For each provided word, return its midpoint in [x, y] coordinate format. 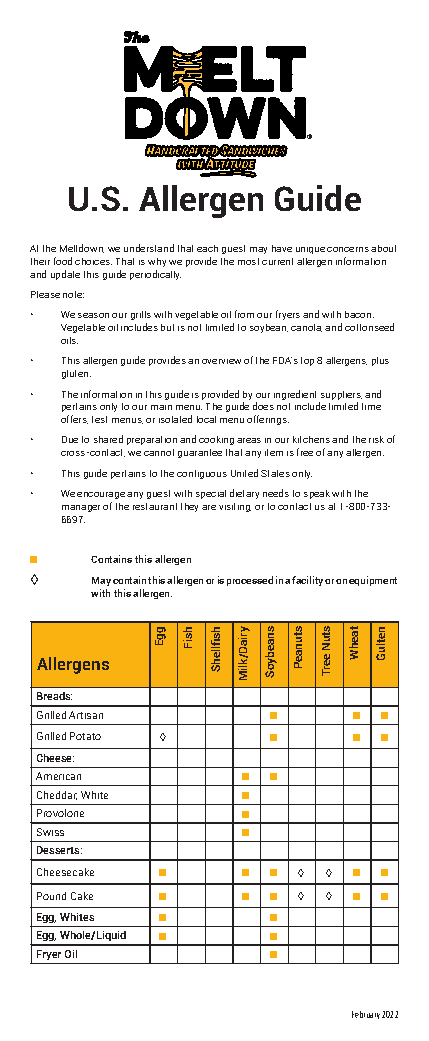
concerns [348, 249]
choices [93, 261]
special [211, 494]
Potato [85, 736]
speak [317, 494]
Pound [51, 896]
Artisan [86, 715]
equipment [373, 581]
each [207, 248]
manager [81, 508]
